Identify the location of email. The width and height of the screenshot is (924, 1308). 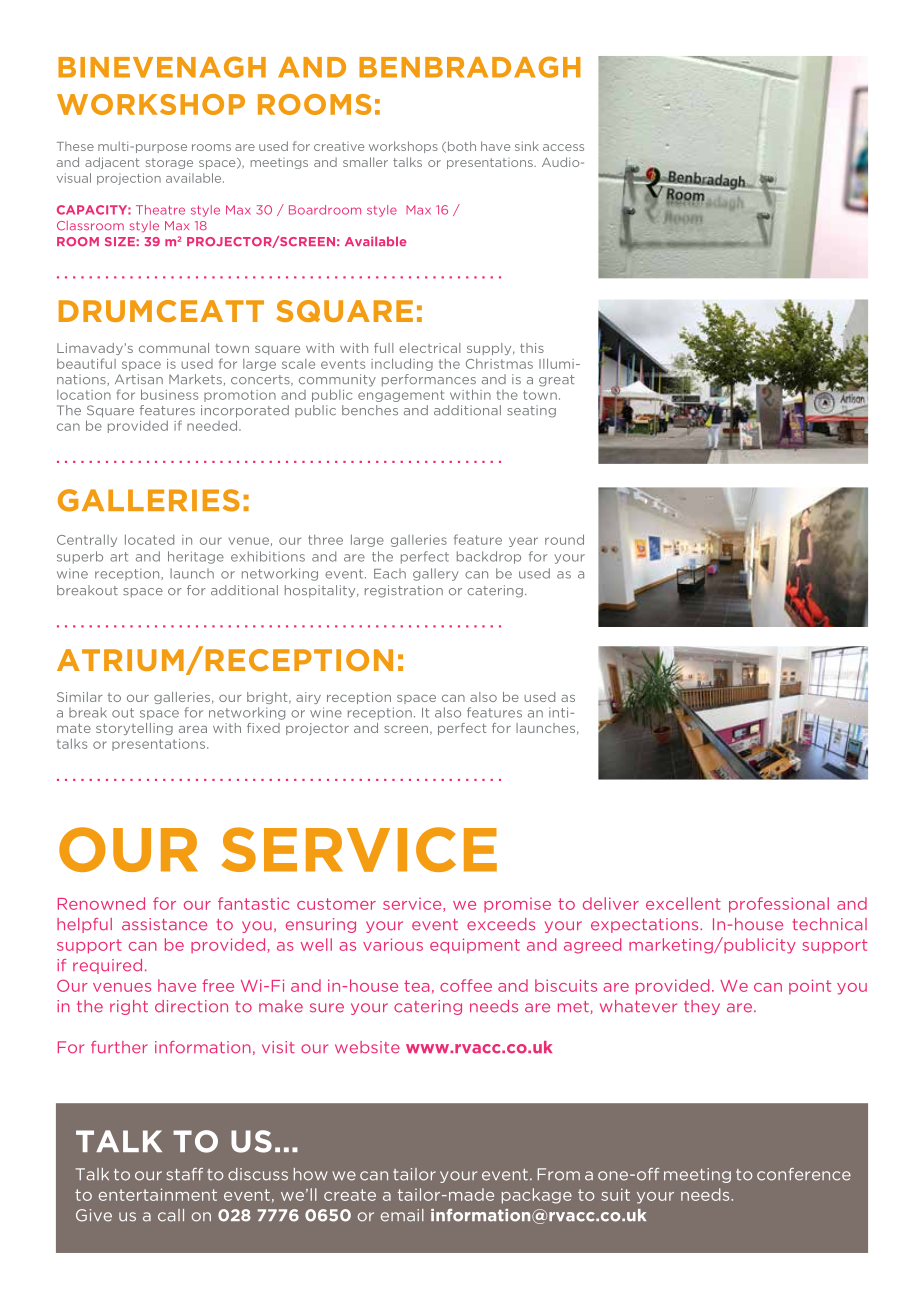
(402, 1215).
